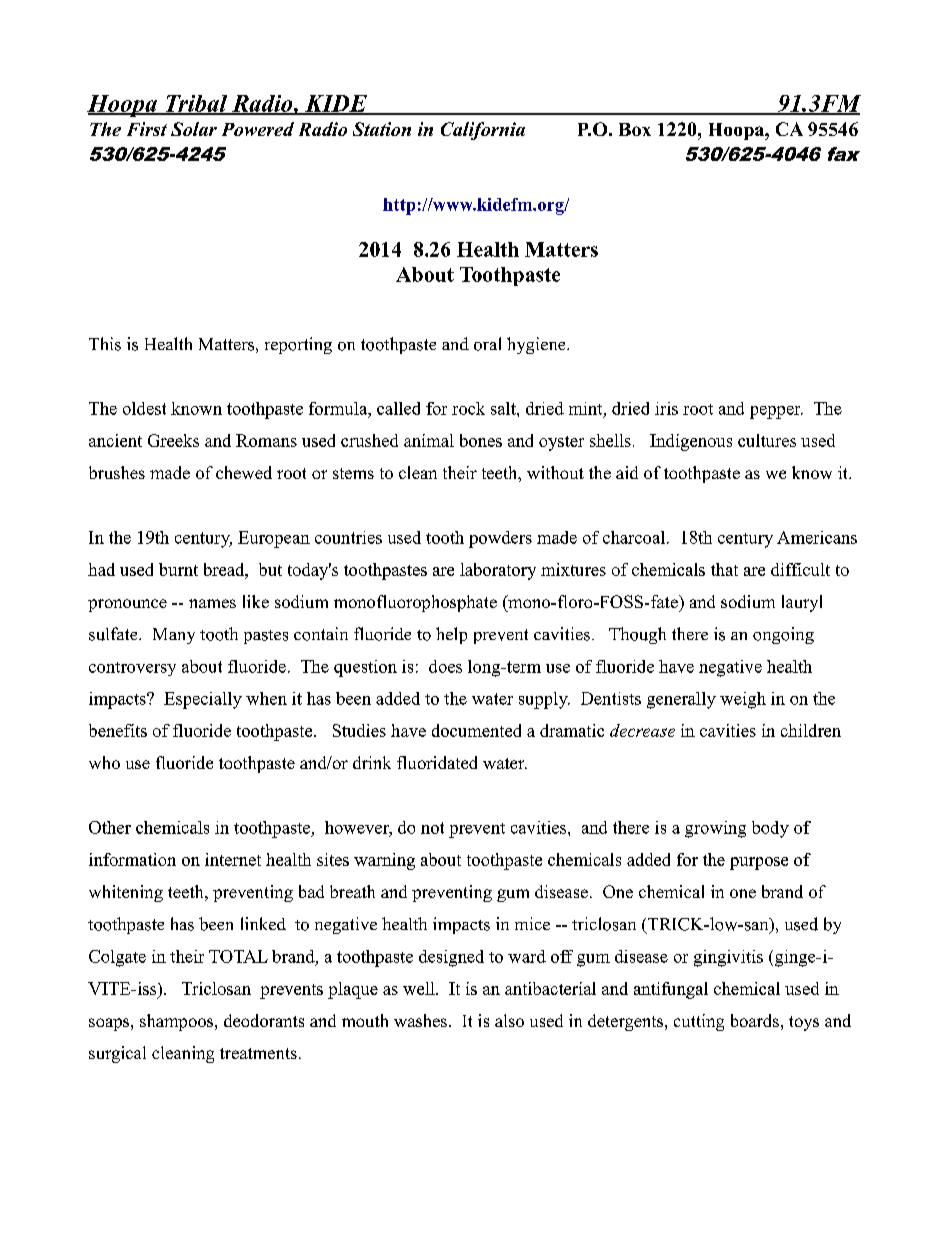  Describe the element at coordinates (178, 1022) in the screenshot. I see `shampoos` at that location.
